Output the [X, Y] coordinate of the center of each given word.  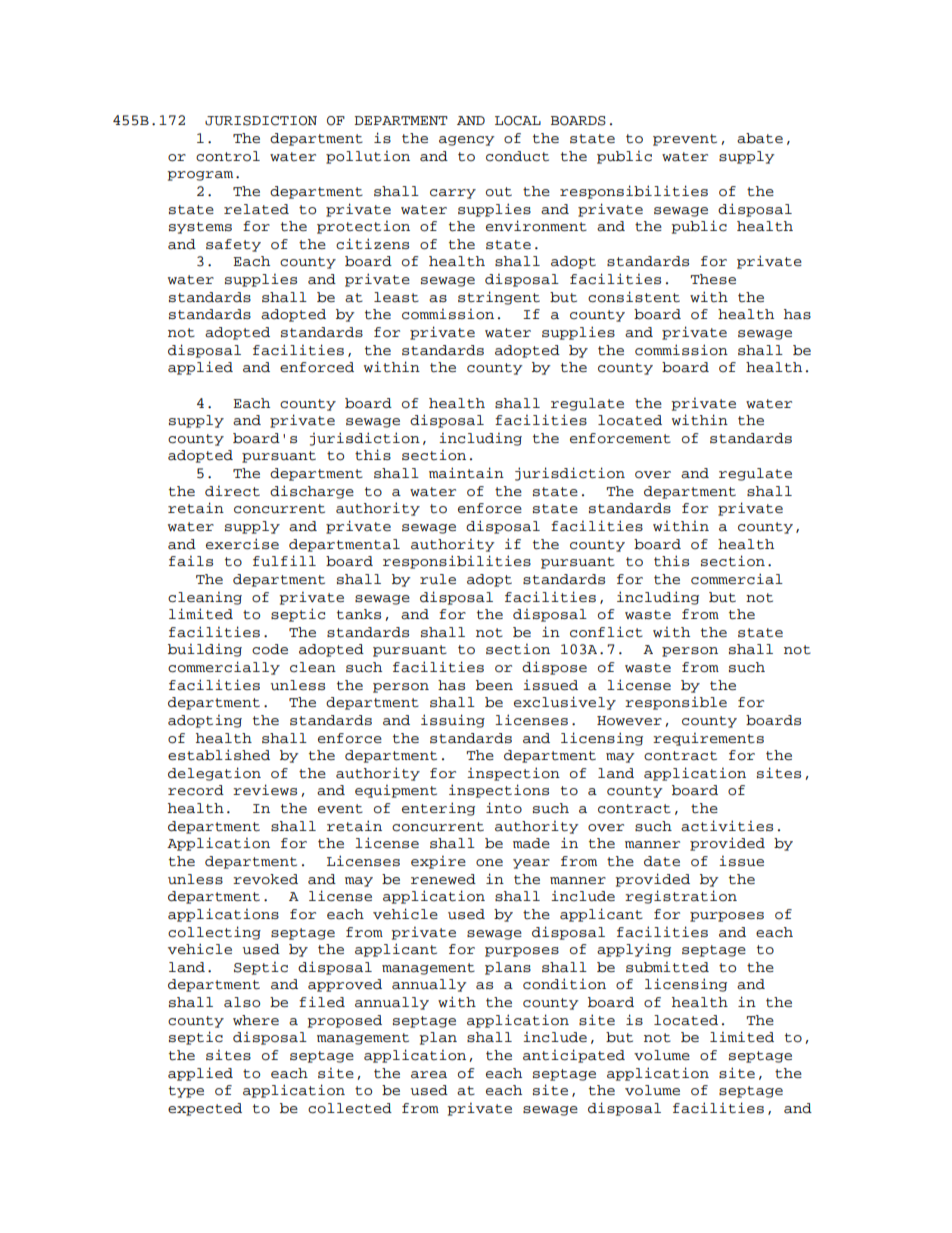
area [429, 1075]
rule [438, 579]
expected [205, 1109]
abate [760, 138]
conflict [606, 632]
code [270, 649]
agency [467, 141]
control [228, 156]
